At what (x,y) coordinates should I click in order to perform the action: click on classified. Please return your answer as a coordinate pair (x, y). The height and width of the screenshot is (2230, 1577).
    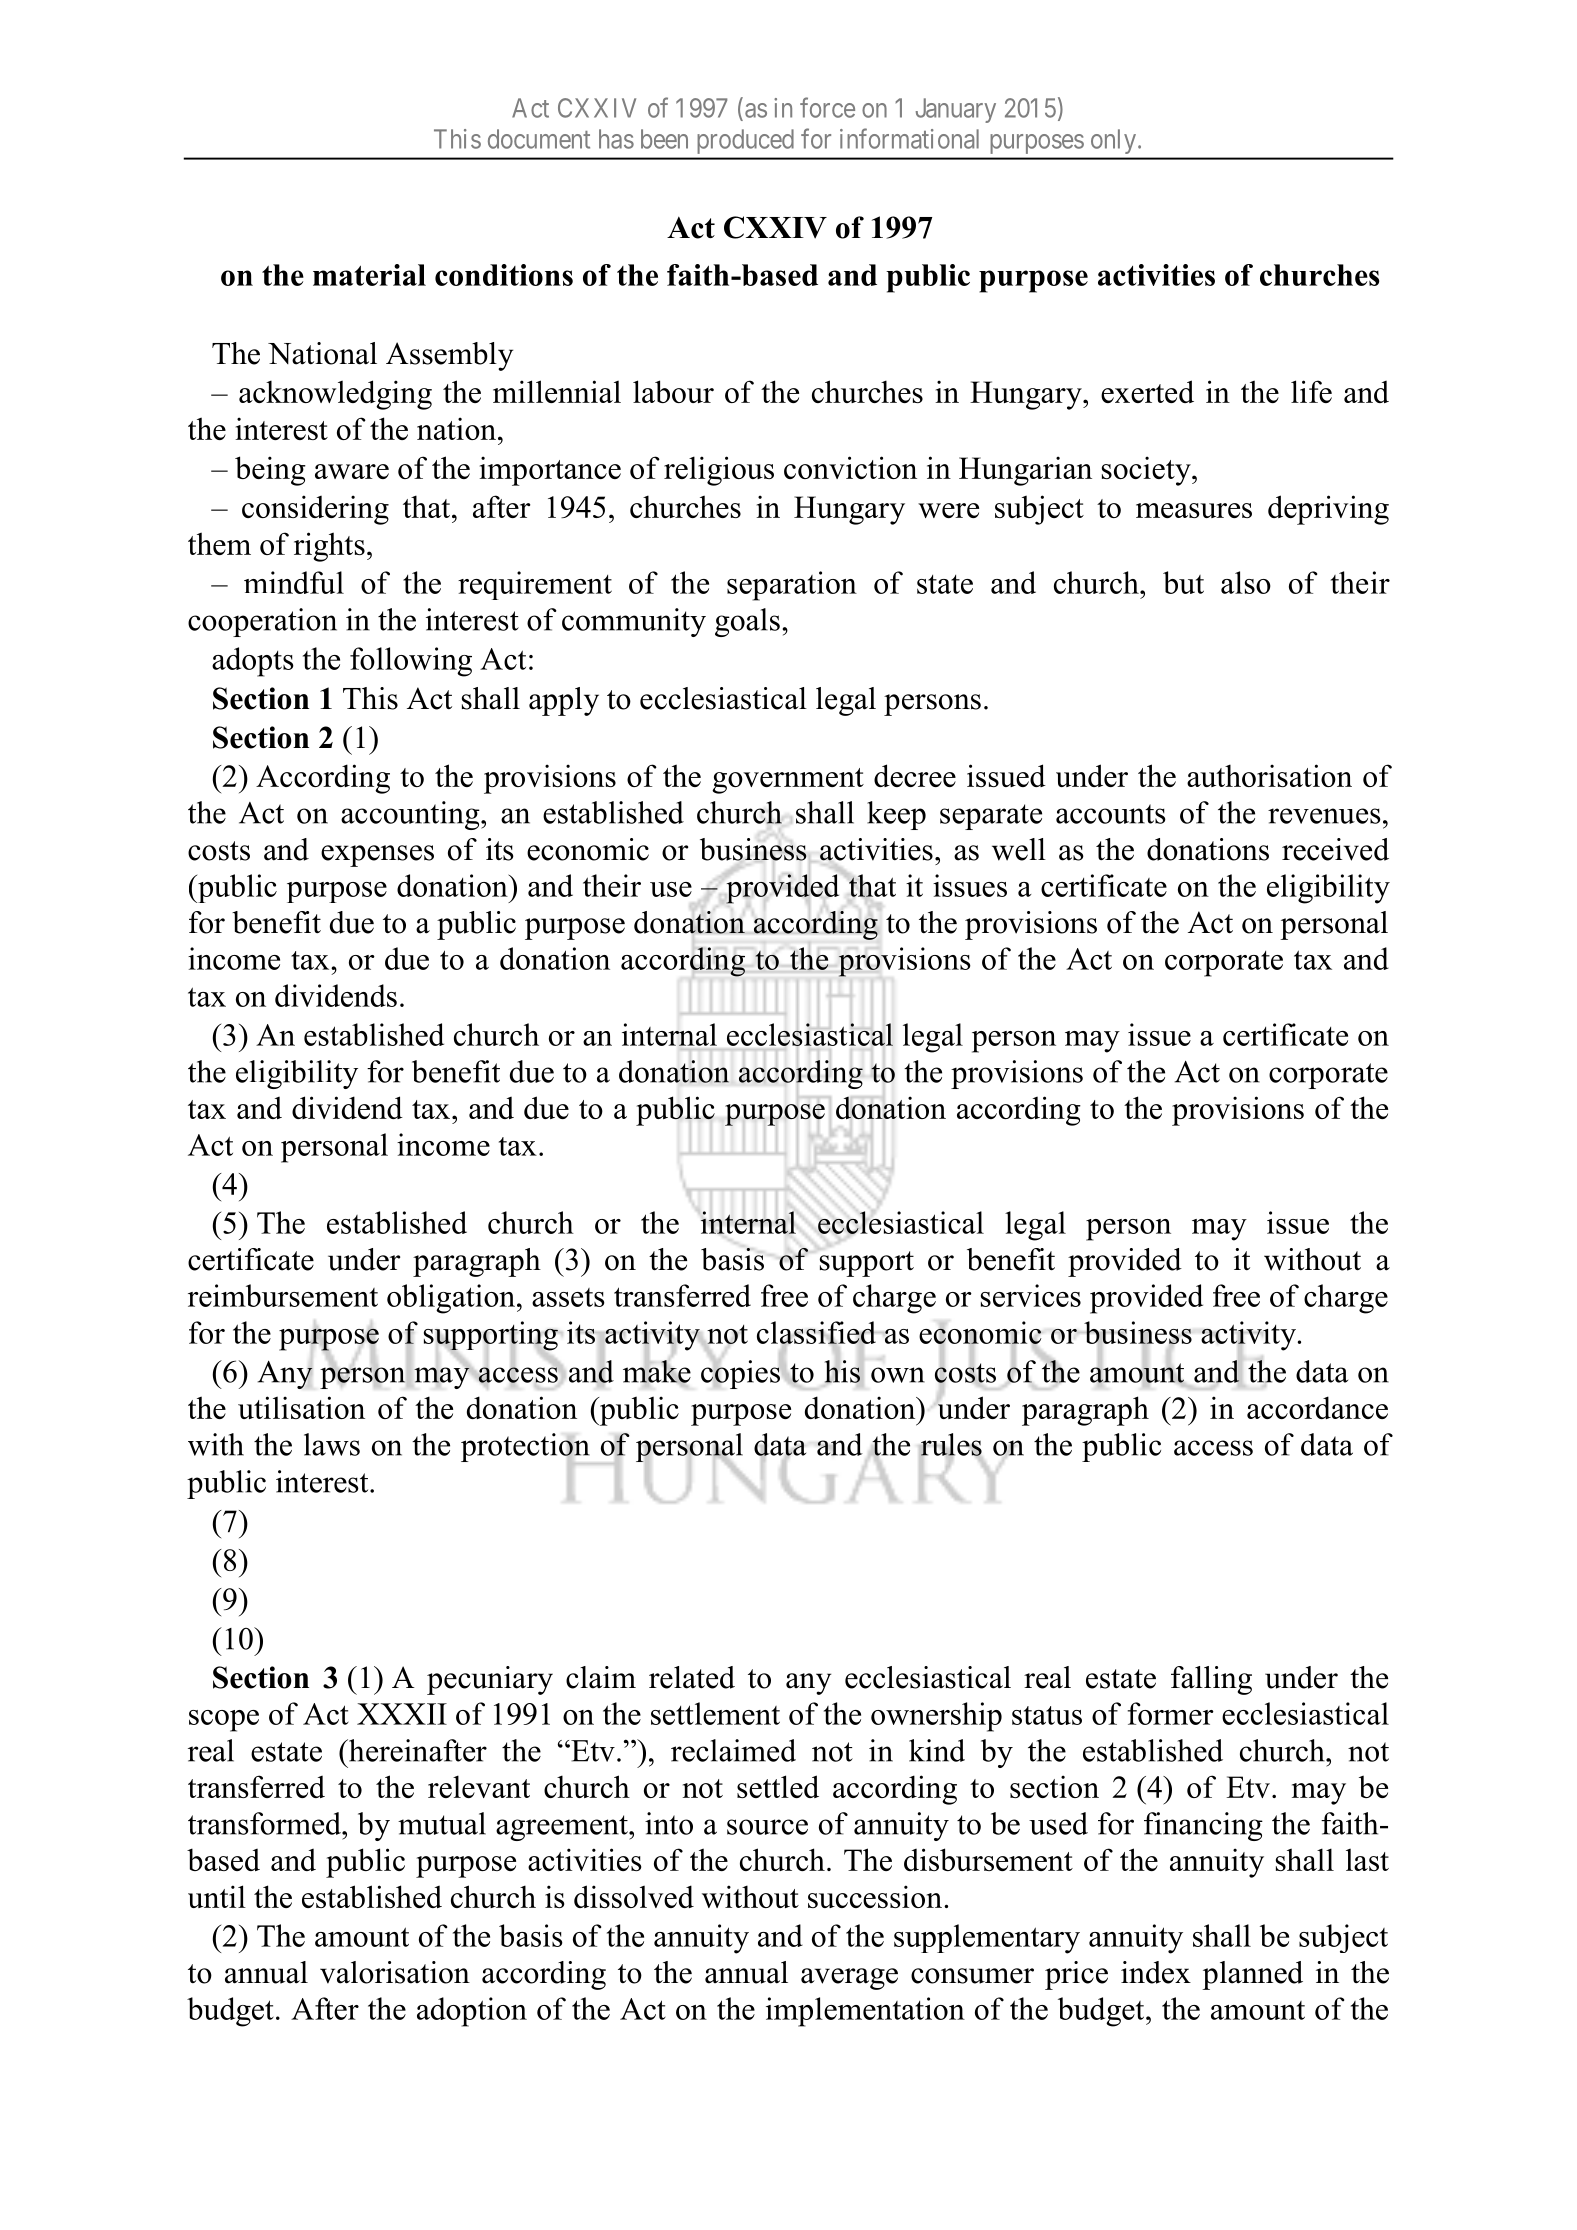
    Looking at the image, I should click on (817, 1333).
